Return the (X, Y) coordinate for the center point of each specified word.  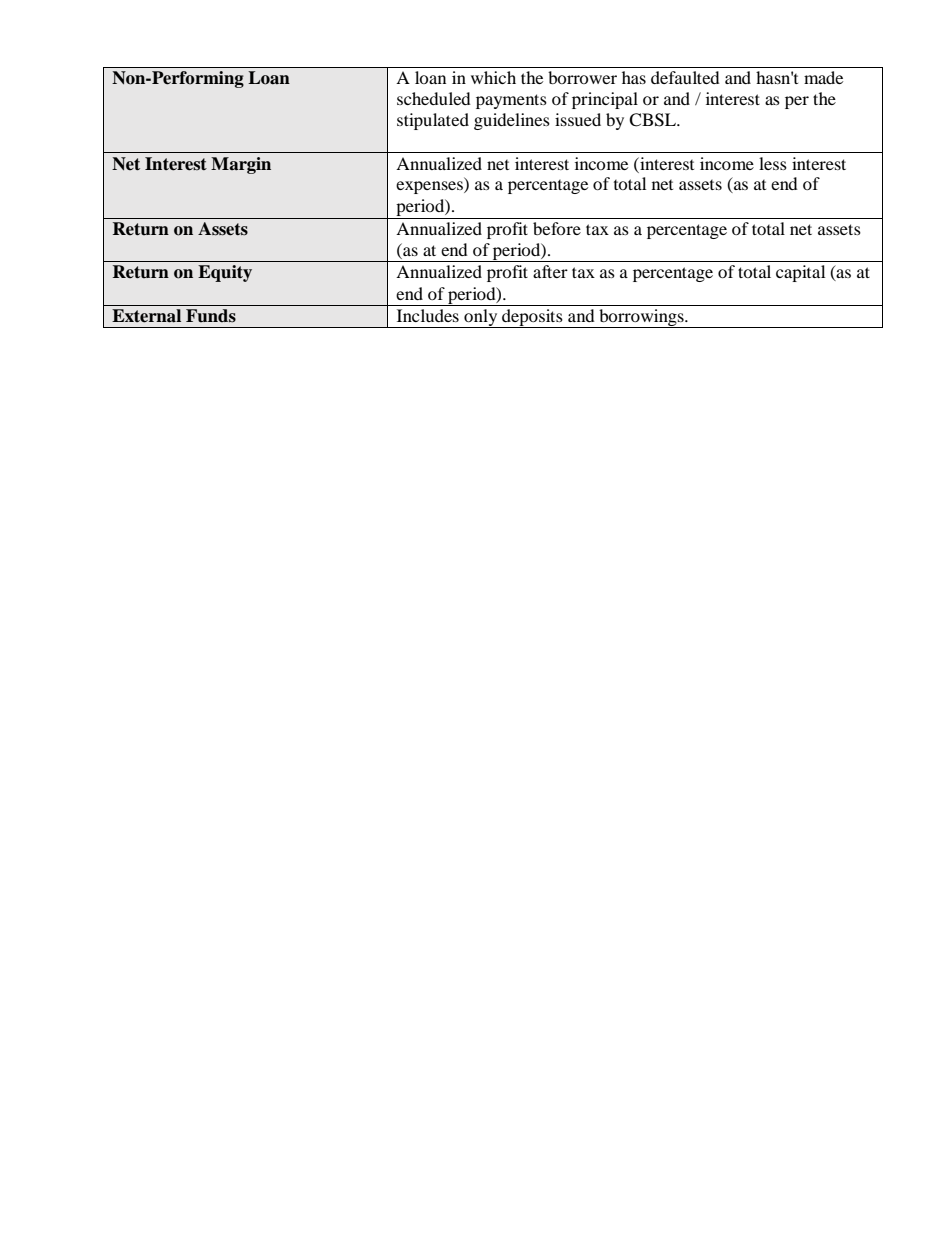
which (493, 77)
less (773, 163)
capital (800, 273)
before (557, 228)
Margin (241, 165)
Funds (211, 316)
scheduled (434, 98)
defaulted (685, 77)
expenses (430, 187)
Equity (225, 273)
